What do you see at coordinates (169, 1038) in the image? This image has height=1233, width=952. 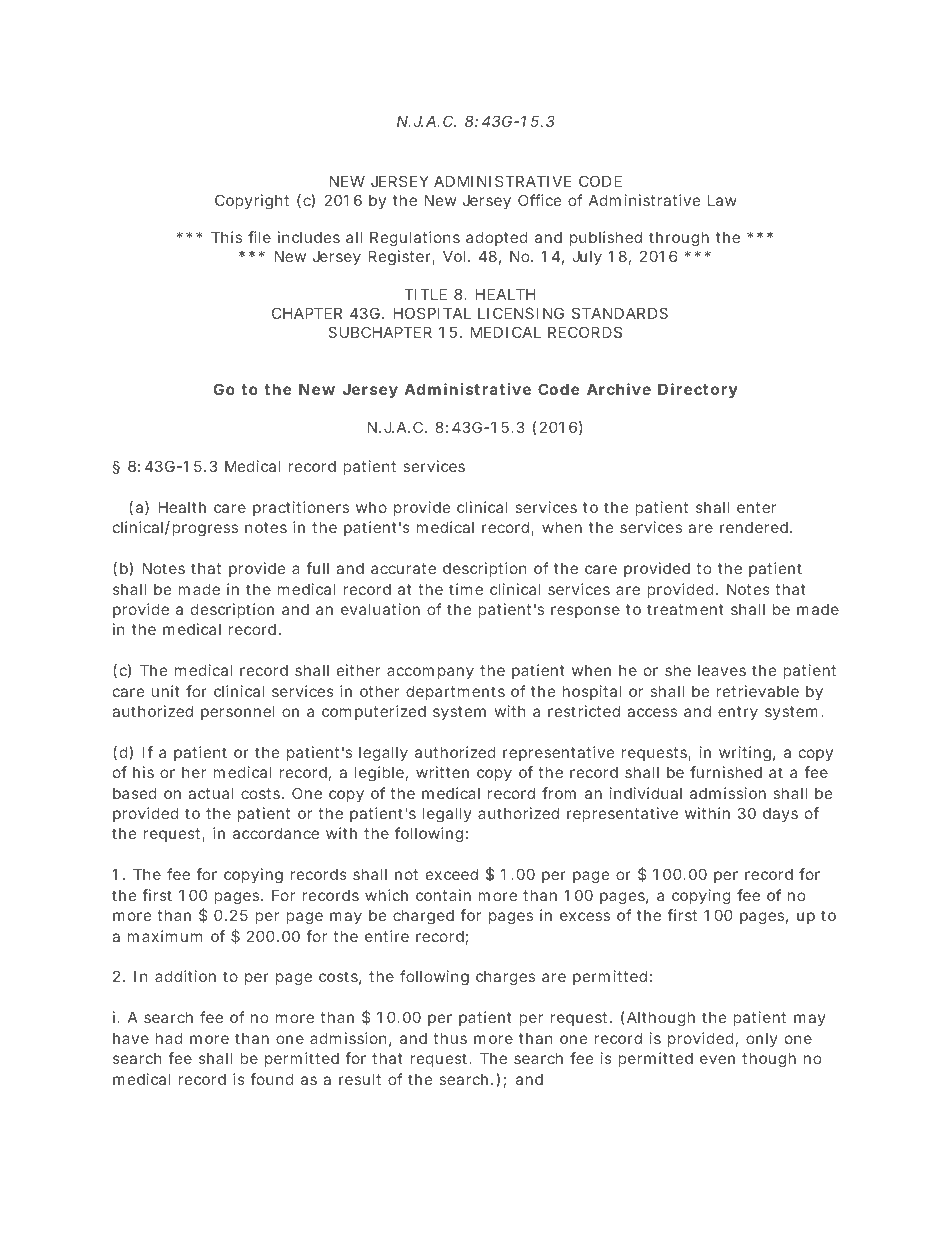 I see `had` at bounding box center [169, 1038].
